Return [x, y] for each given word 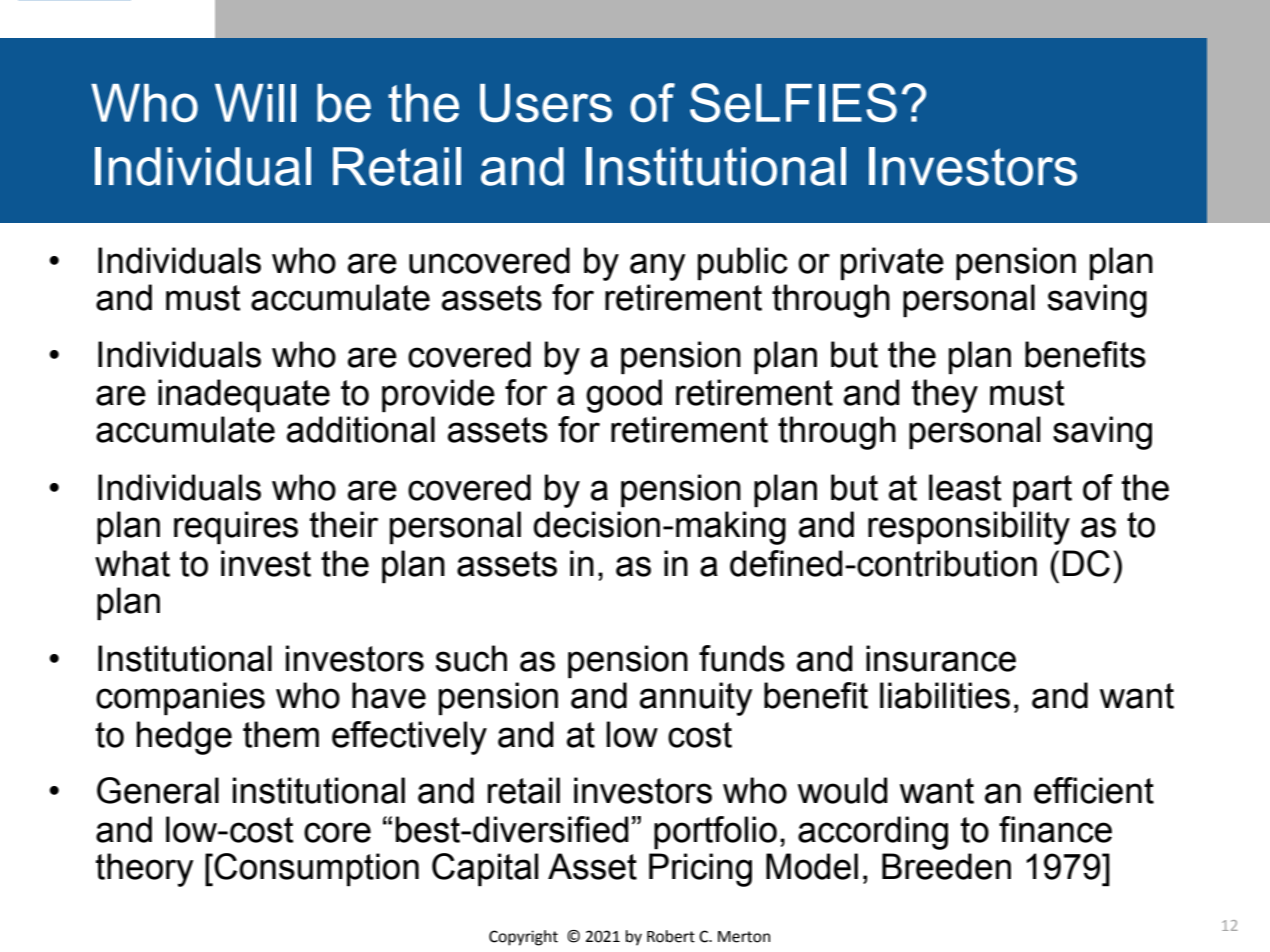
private [892, 263]
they [945, 396]
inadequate [244, 395]
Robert [671, 936]
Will [255, 103]
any [658, 267]
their [344, 524]
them [281, 734]
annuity [696, 699]
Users [546, 103]
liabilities [945, 695]
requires [236, 527]
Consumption [316, 869]
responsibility [969, 528]
